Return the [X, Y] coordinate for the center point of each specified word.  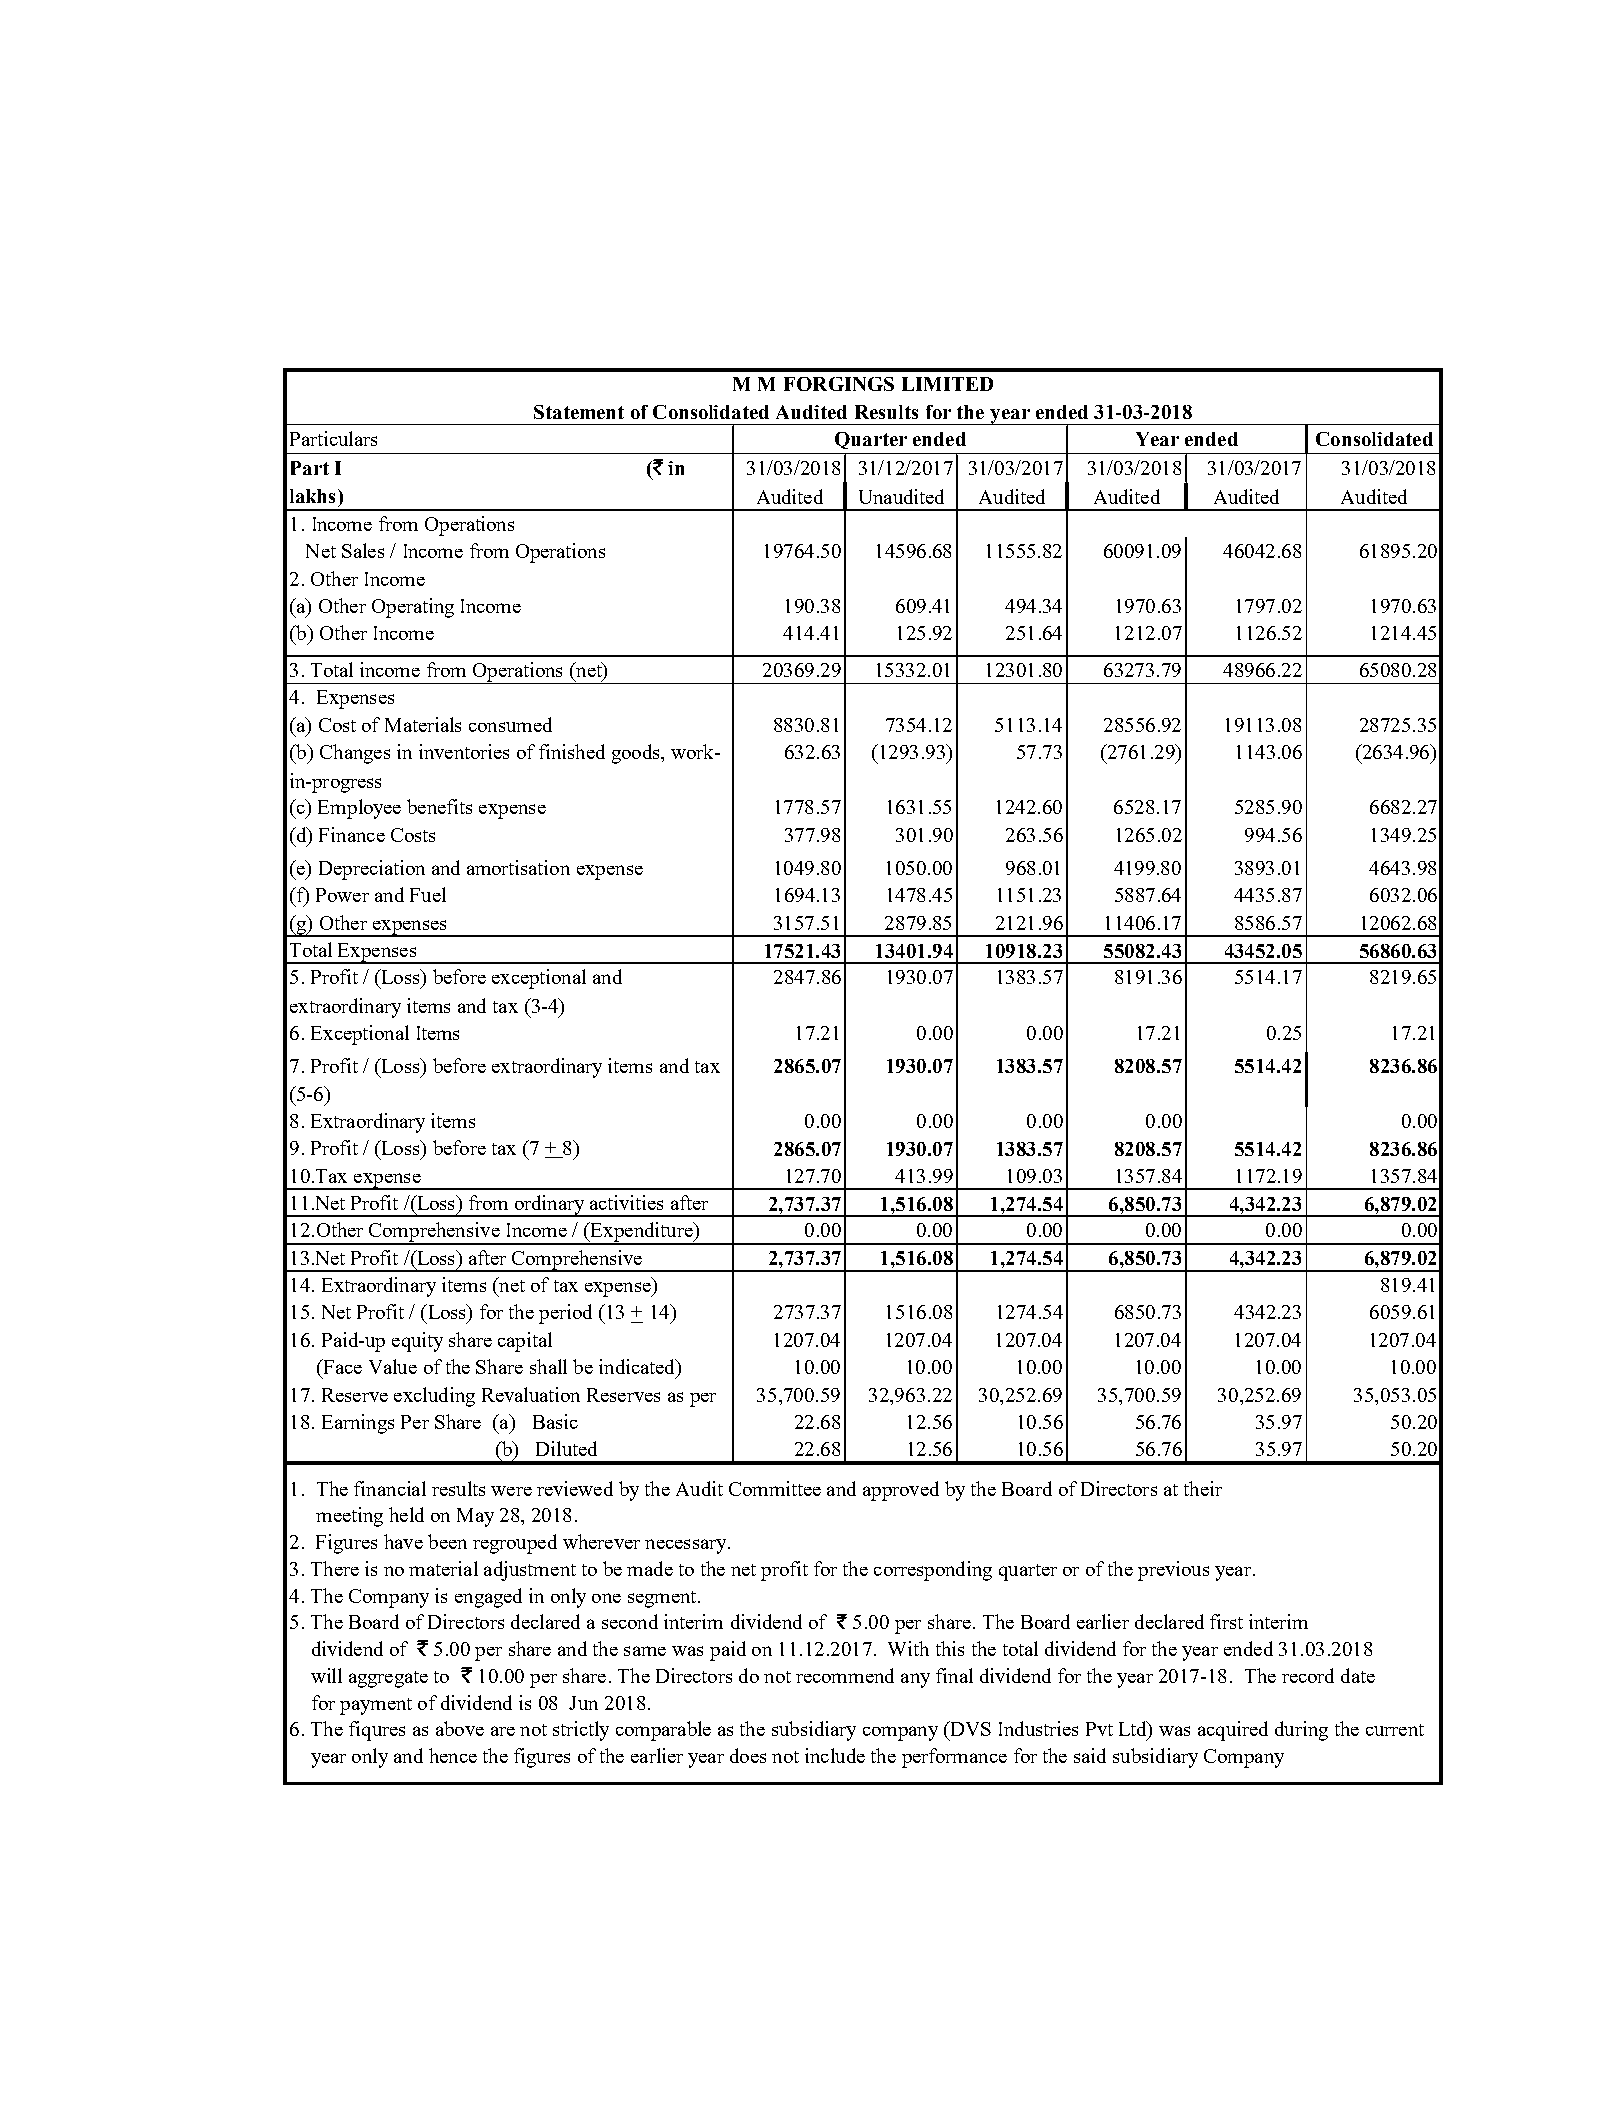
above [460, 1728]
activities [626, 1202]
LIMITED [947, 384]
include [835, 1755]
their [1203, 1488]
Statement [579, 412]
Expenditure [642, 1233]
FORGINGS [839, 384]
